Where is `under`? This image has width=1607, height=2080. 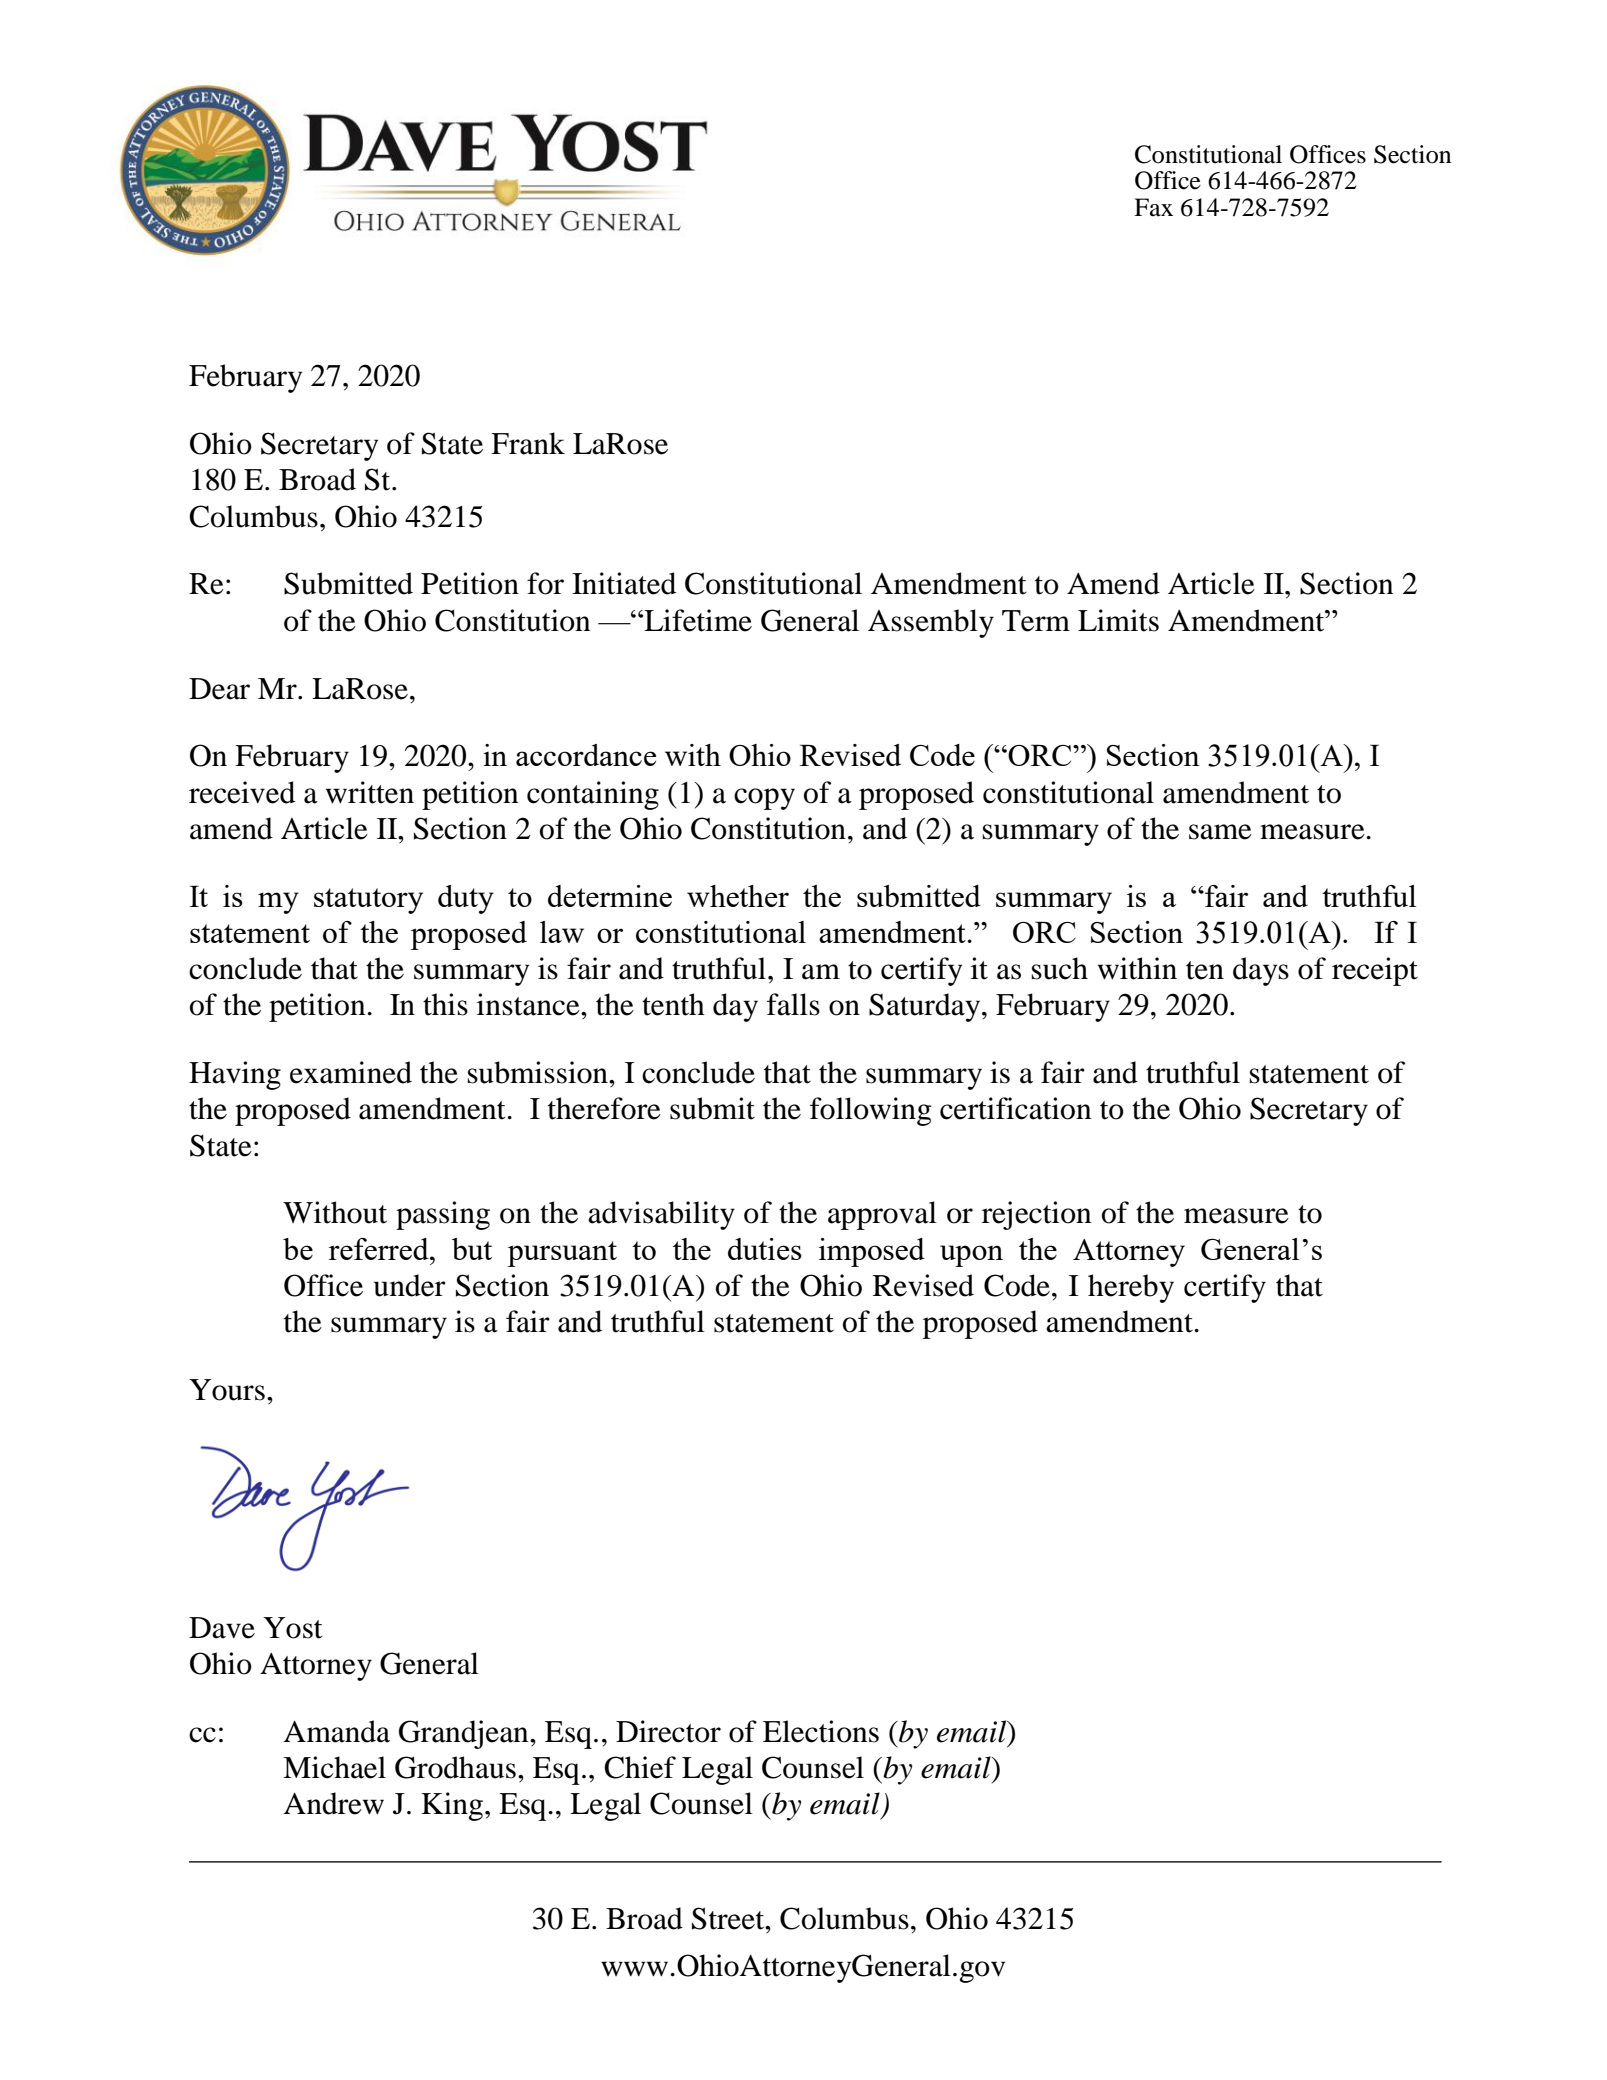 under is located at coordinates (410, 1285).
